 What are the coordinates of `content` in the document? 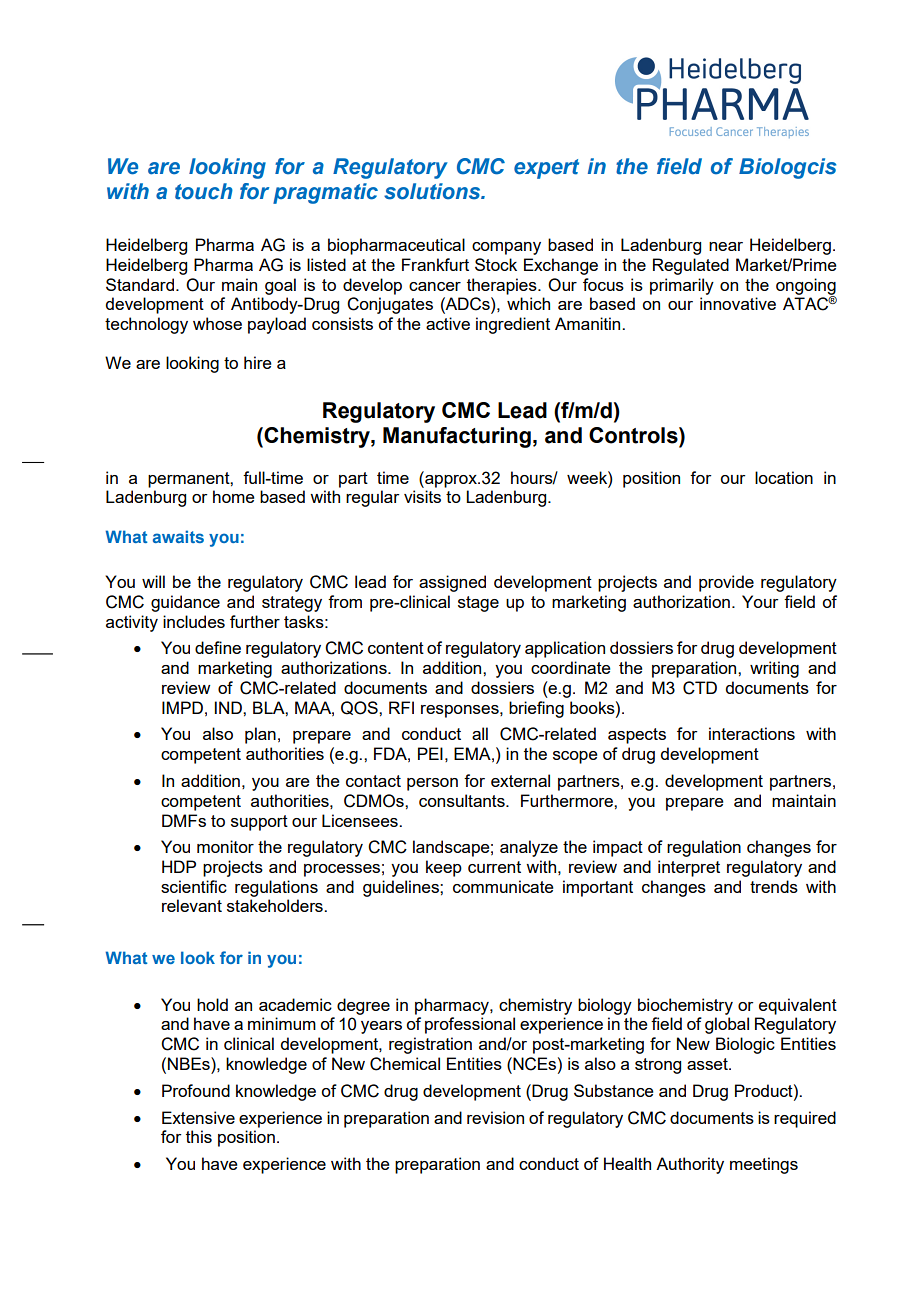 It's located at (396, 648).
